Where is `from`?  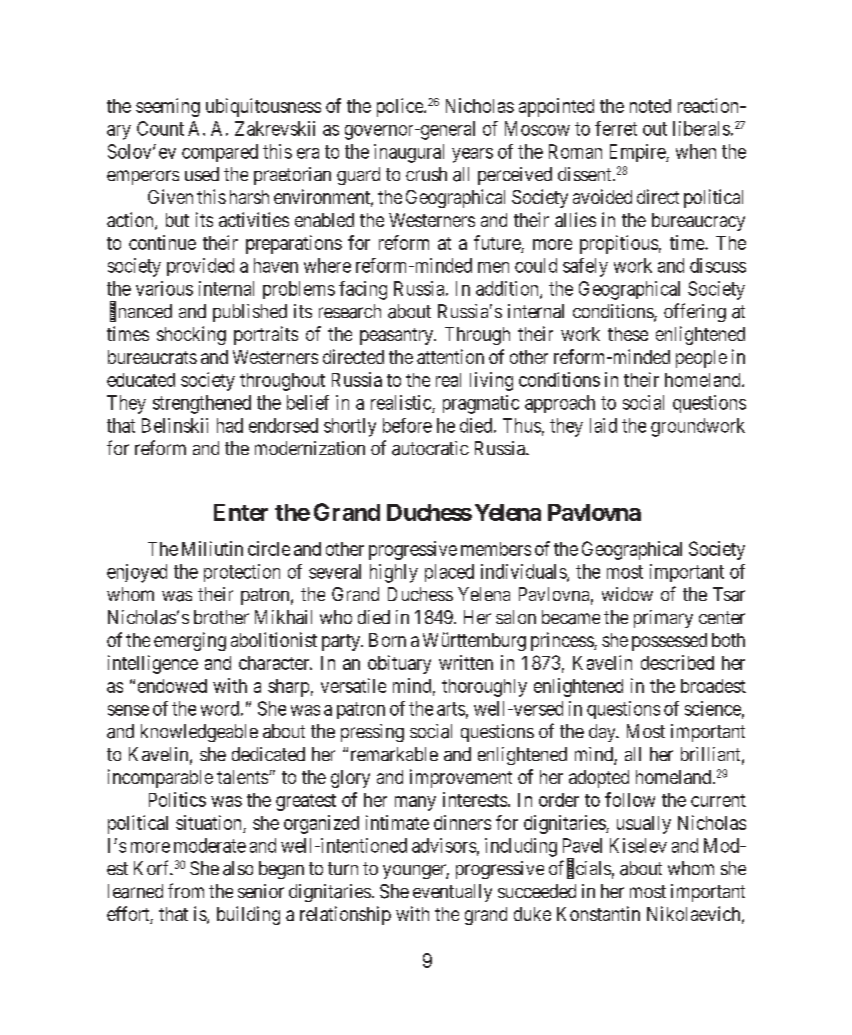 from is located at coordinates (186, 890).
